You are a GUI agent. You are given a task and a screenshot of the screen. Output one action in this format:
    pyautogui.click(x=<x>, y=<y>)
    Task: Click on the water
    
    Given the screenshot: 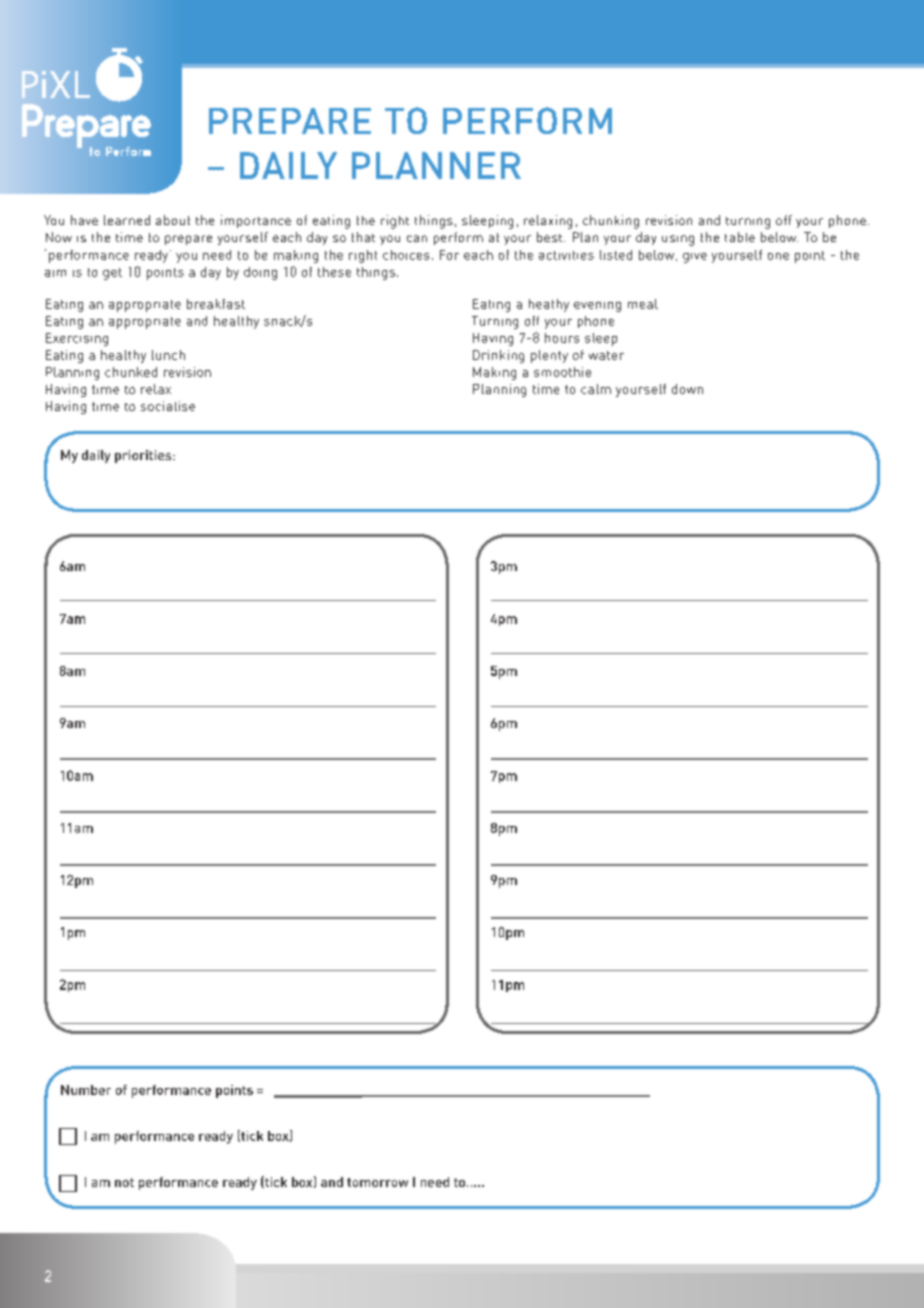 What is the action you would take?
    pyautogui.click(x=606, y=355)
